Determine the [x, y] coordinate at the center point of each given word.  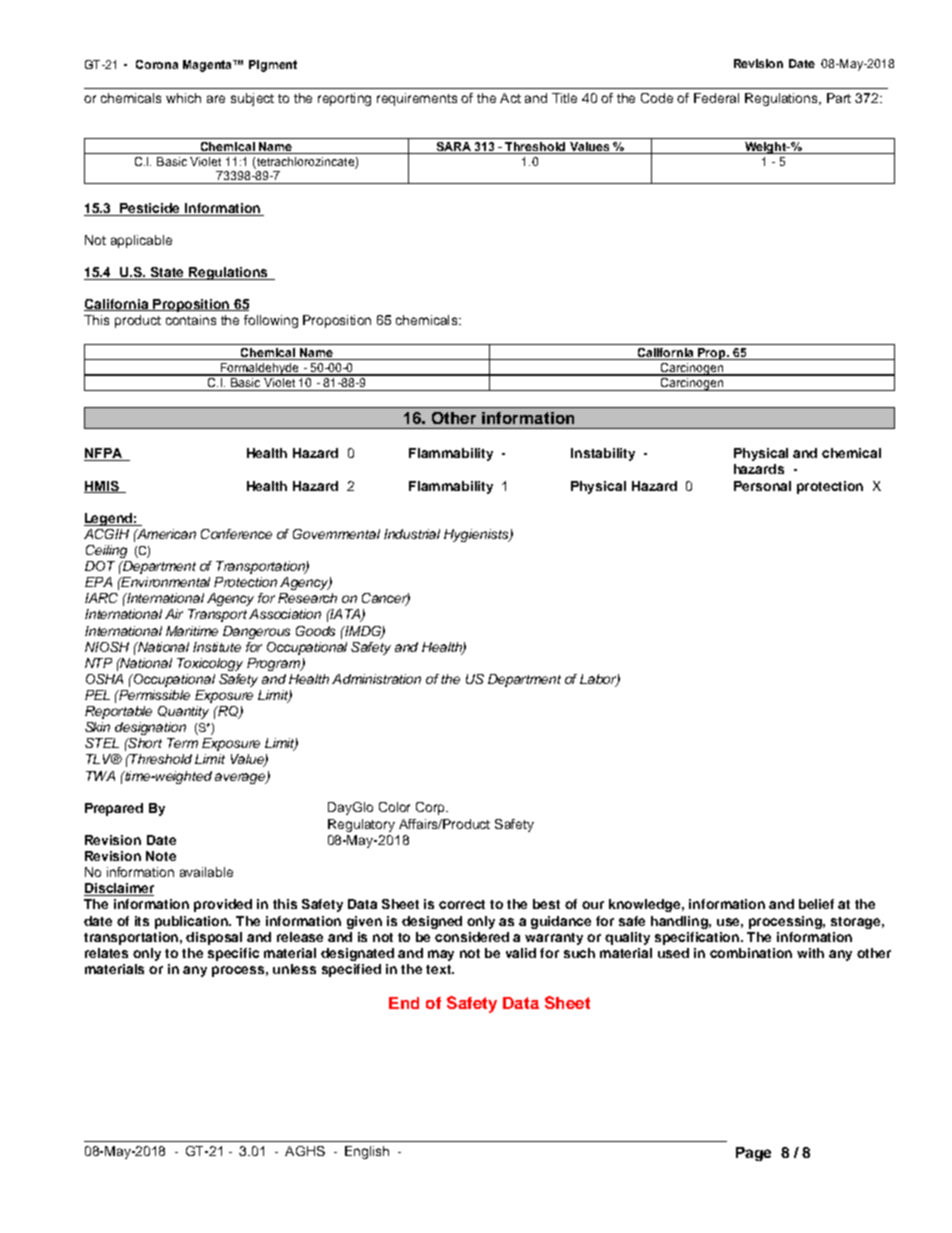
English [367, 1152]
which [183, 98]
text [439, 969]
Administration [376, 679]
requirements [417, 99]
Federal [716, 98]
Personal [762, 486]
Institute [217, 647]
